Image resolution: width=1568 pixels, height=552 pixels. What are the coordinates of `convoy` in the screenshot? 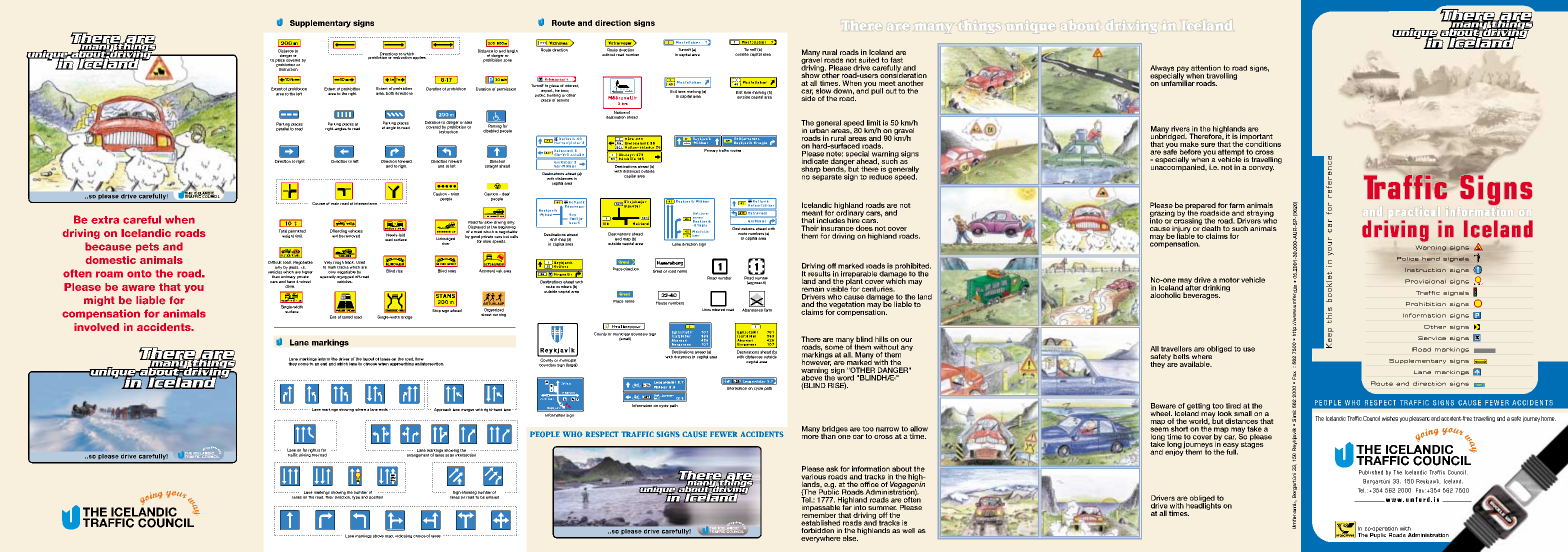 It's located at (1261, 169).
